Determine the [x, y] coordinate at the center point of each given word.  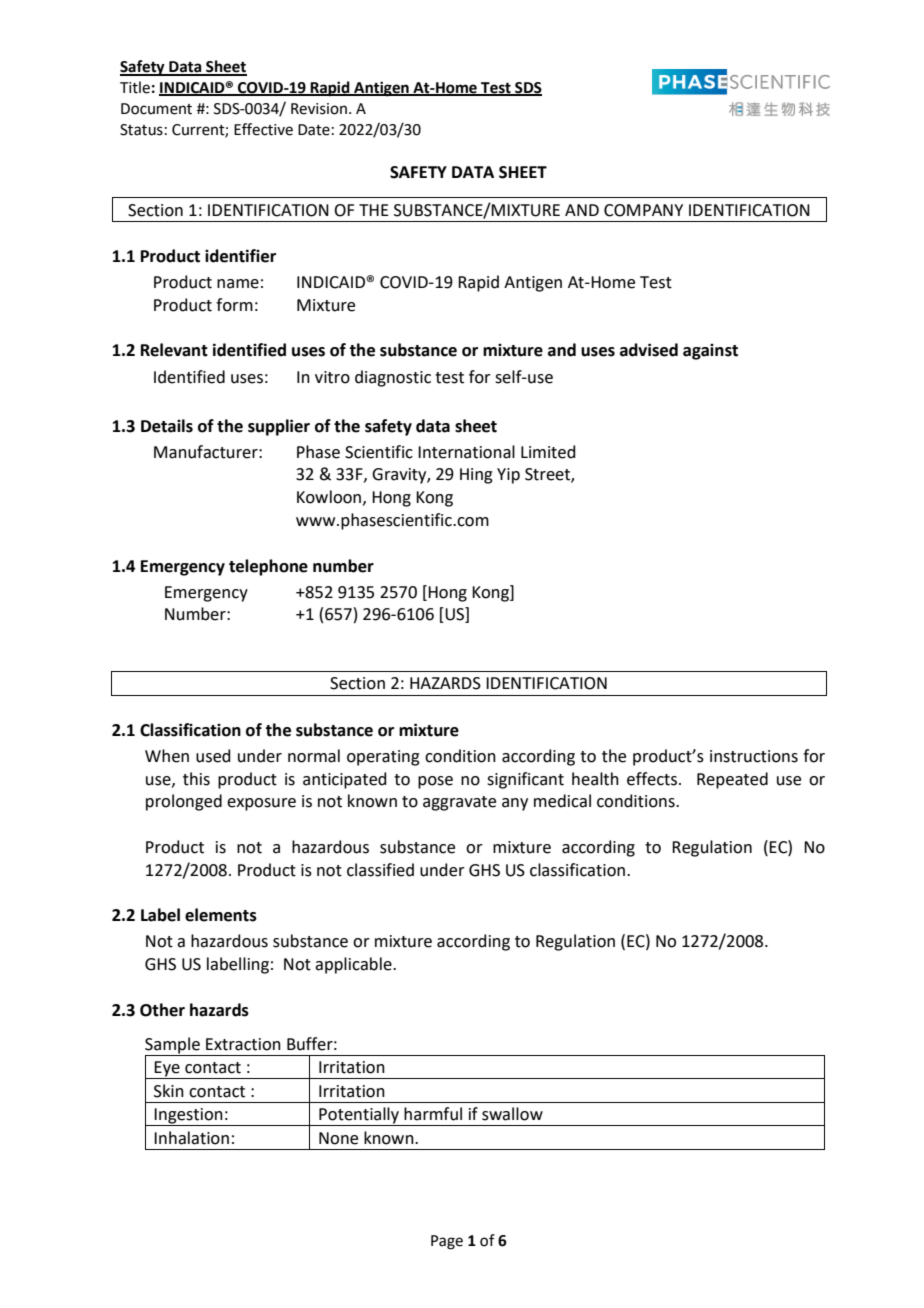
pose [435, 782]
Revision [319, 109]
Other [162, 1010]
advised [649, 350]
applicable [354, 965]
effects [653, 779]
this [196, 779]
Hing [476, 476]
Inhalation [191, 1138]
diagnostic [393, 378]
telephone [268, 567]
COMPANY [643, 210]
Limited [548, 452]
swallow [512, 1114]
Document [156, 109]
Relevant [174, 350]
